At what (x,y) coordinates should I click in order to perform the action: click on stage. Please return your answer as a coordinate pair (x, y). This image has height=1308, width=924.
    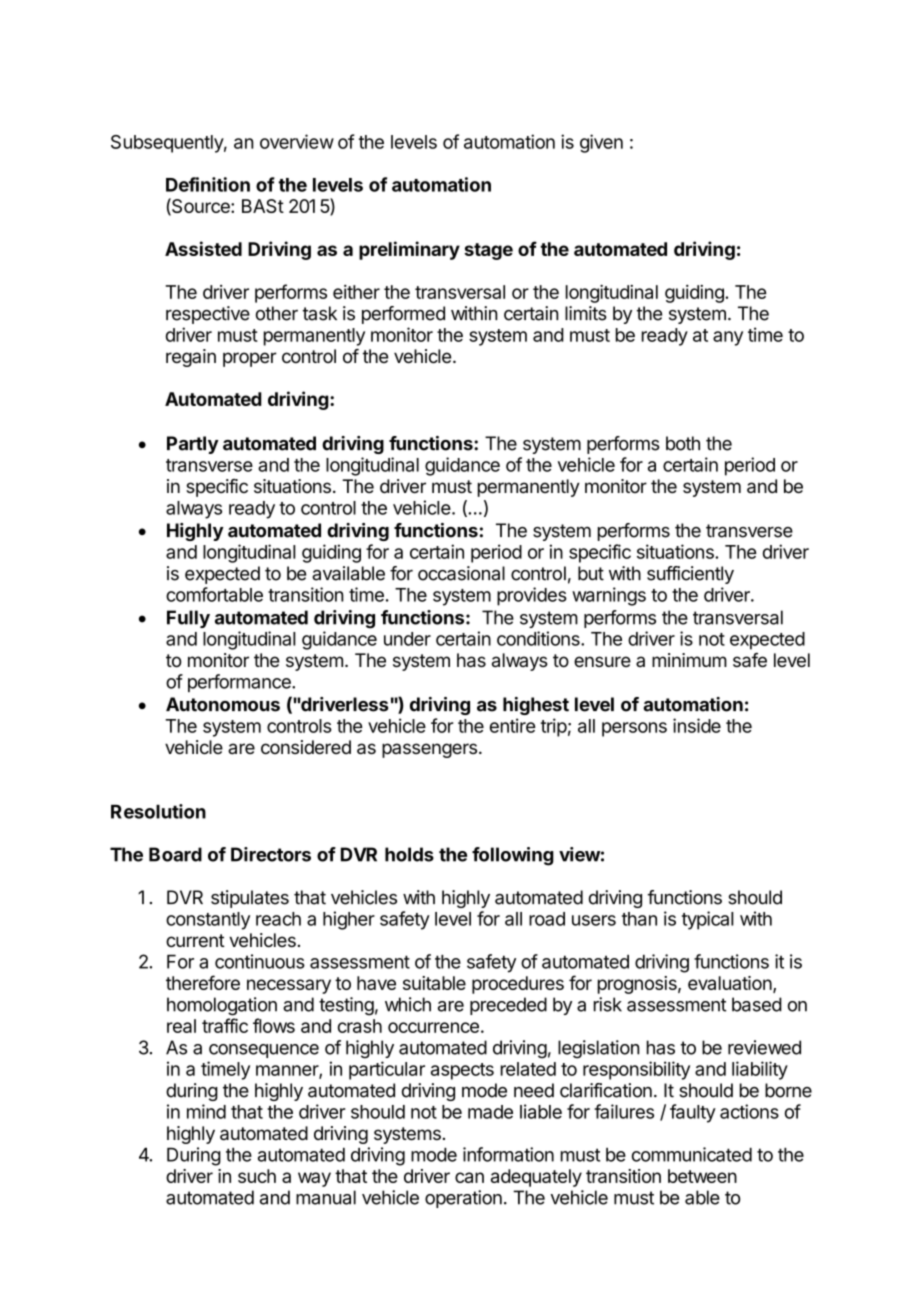
    Looking at the image, I should click on (488, 251).
